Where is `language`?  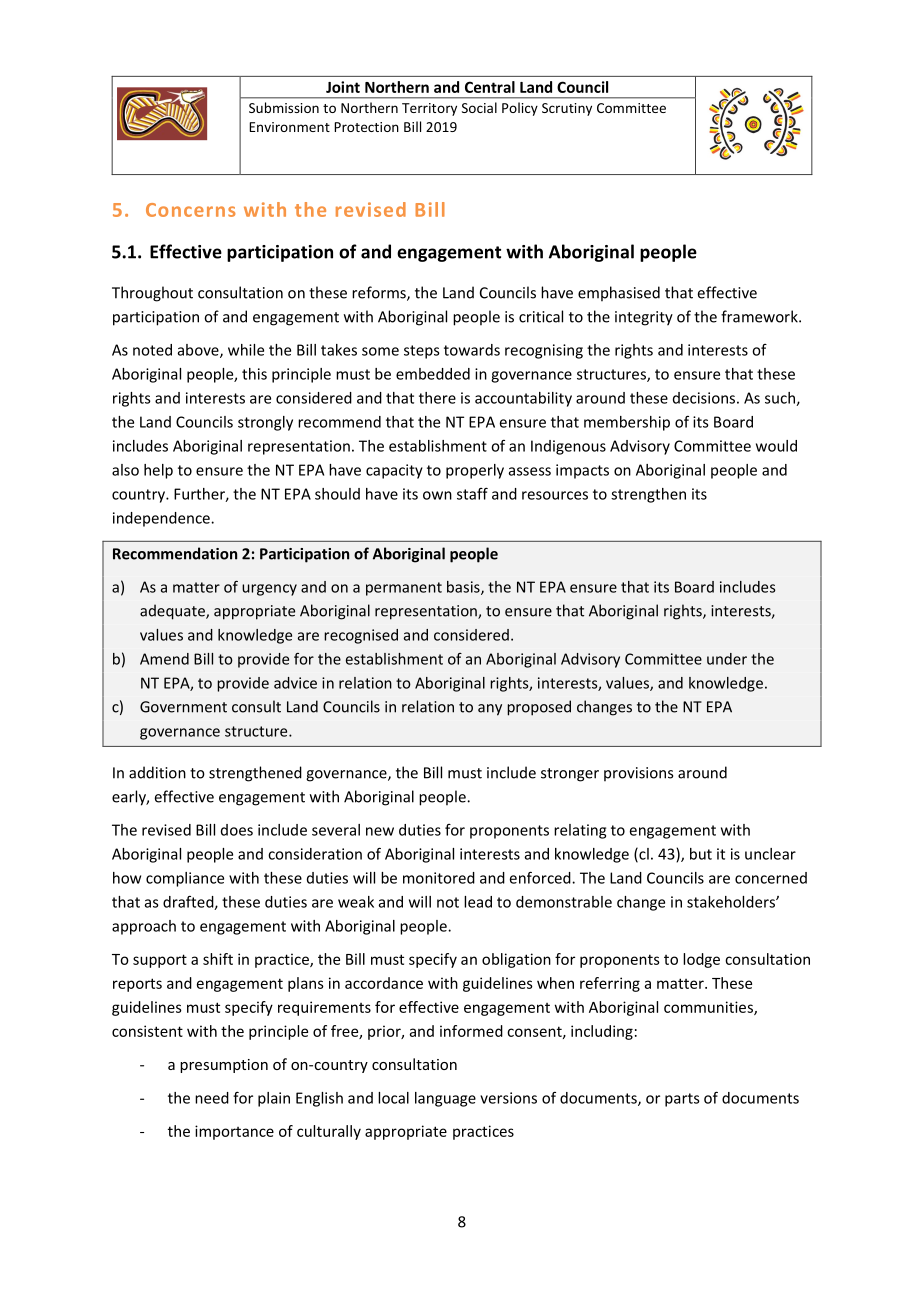 language is located at coordinates (445, 1099).
